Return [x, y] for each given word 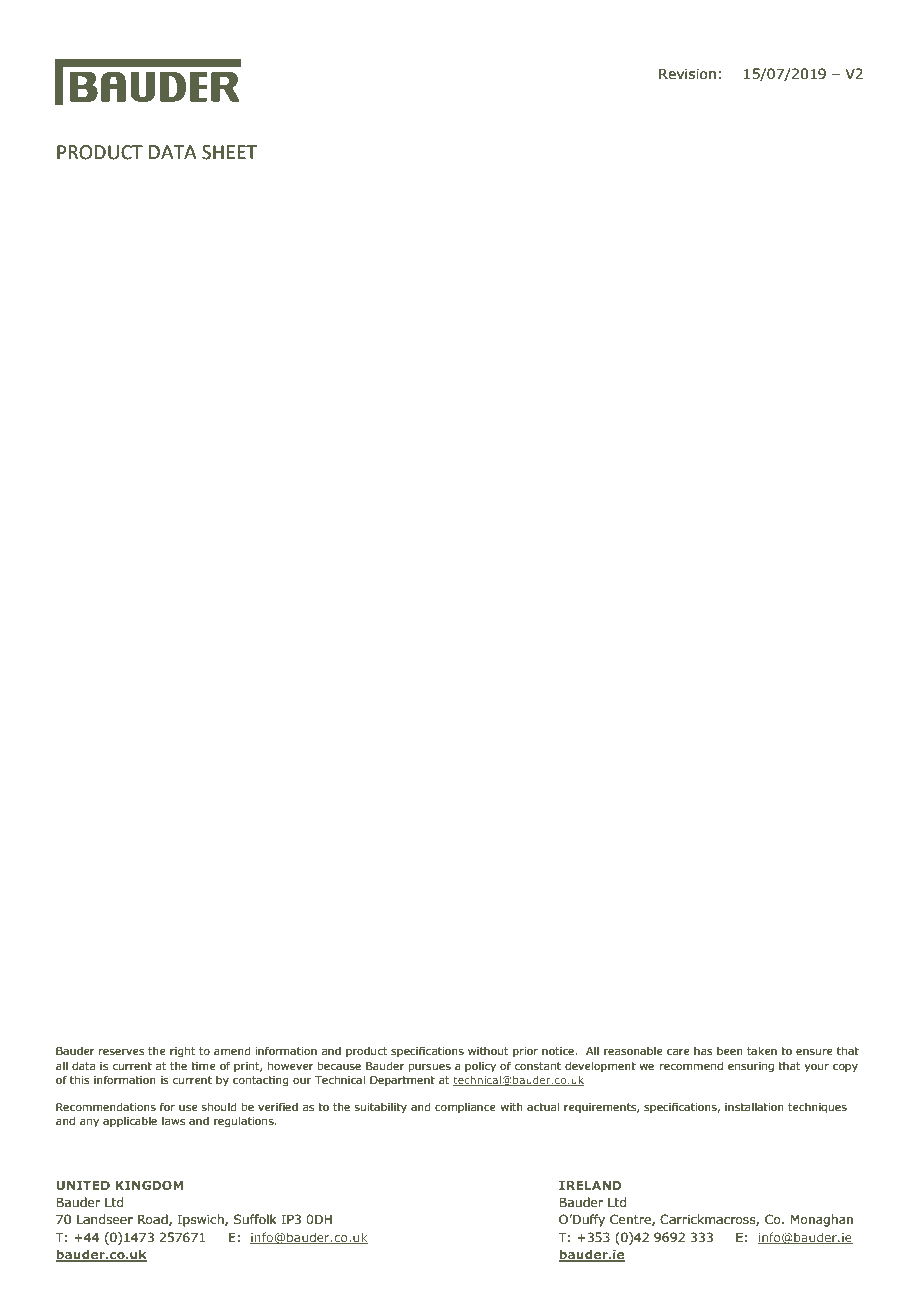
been [730, 1050]
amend [232, 1050]
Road [154, 1220]
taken [762, 1050]
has [703, 1050]
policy [480, 1066]
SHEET [229, 152]
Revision [687, 74]
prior [525, 1052]
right [182, 1052]
